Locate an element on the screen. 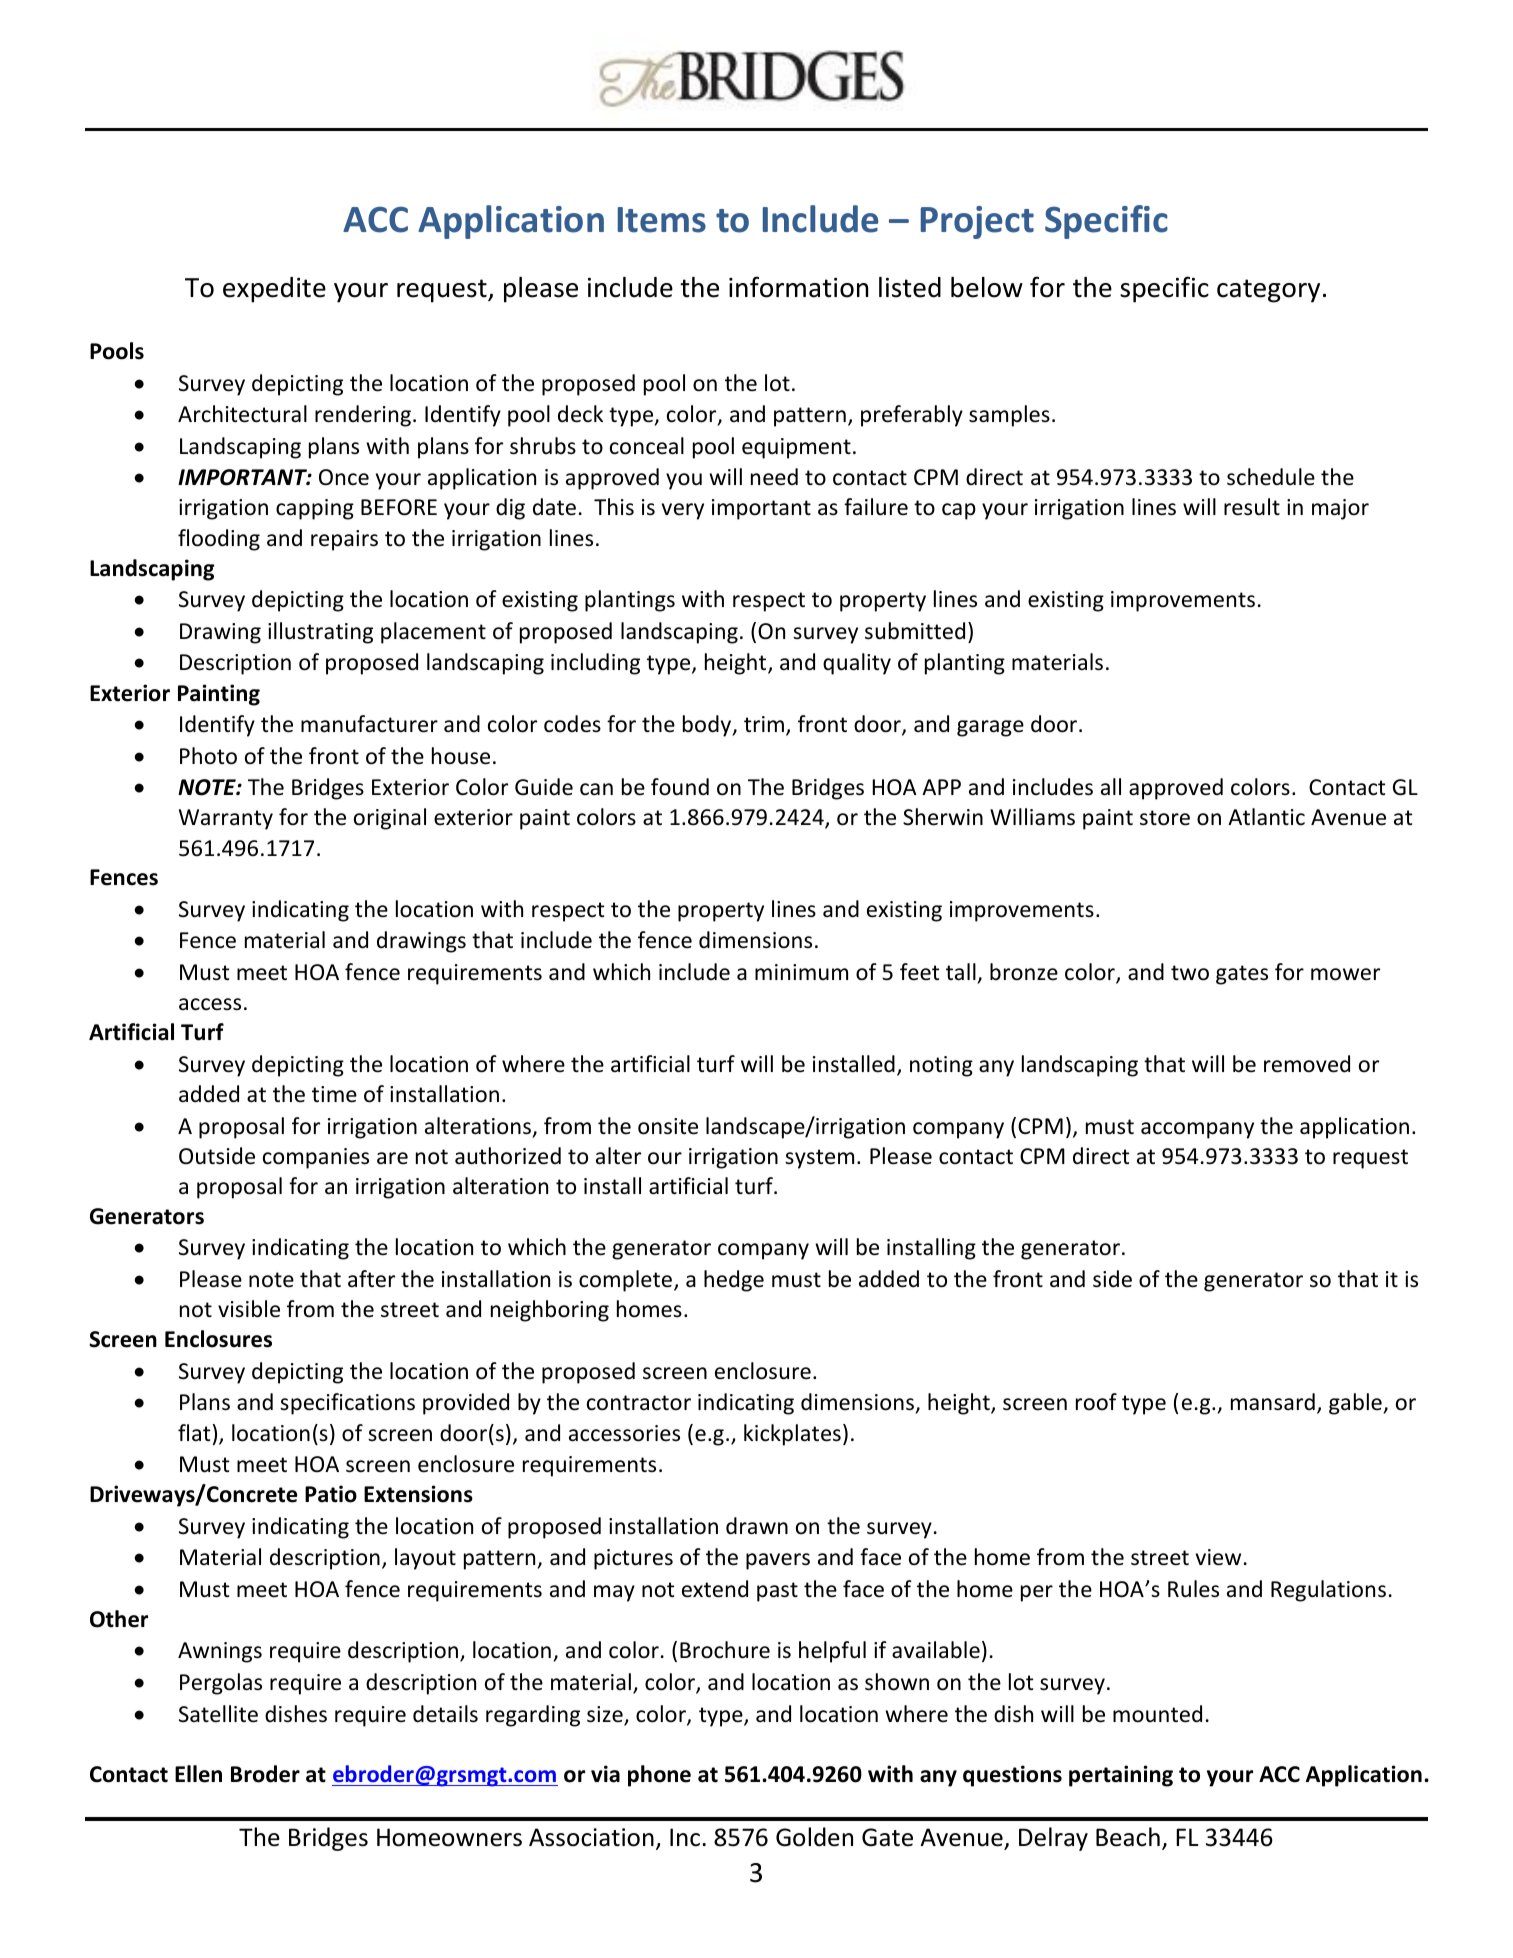 This screenshot has height=1958, width=1513. category is located at coordinates (1268, 291).
